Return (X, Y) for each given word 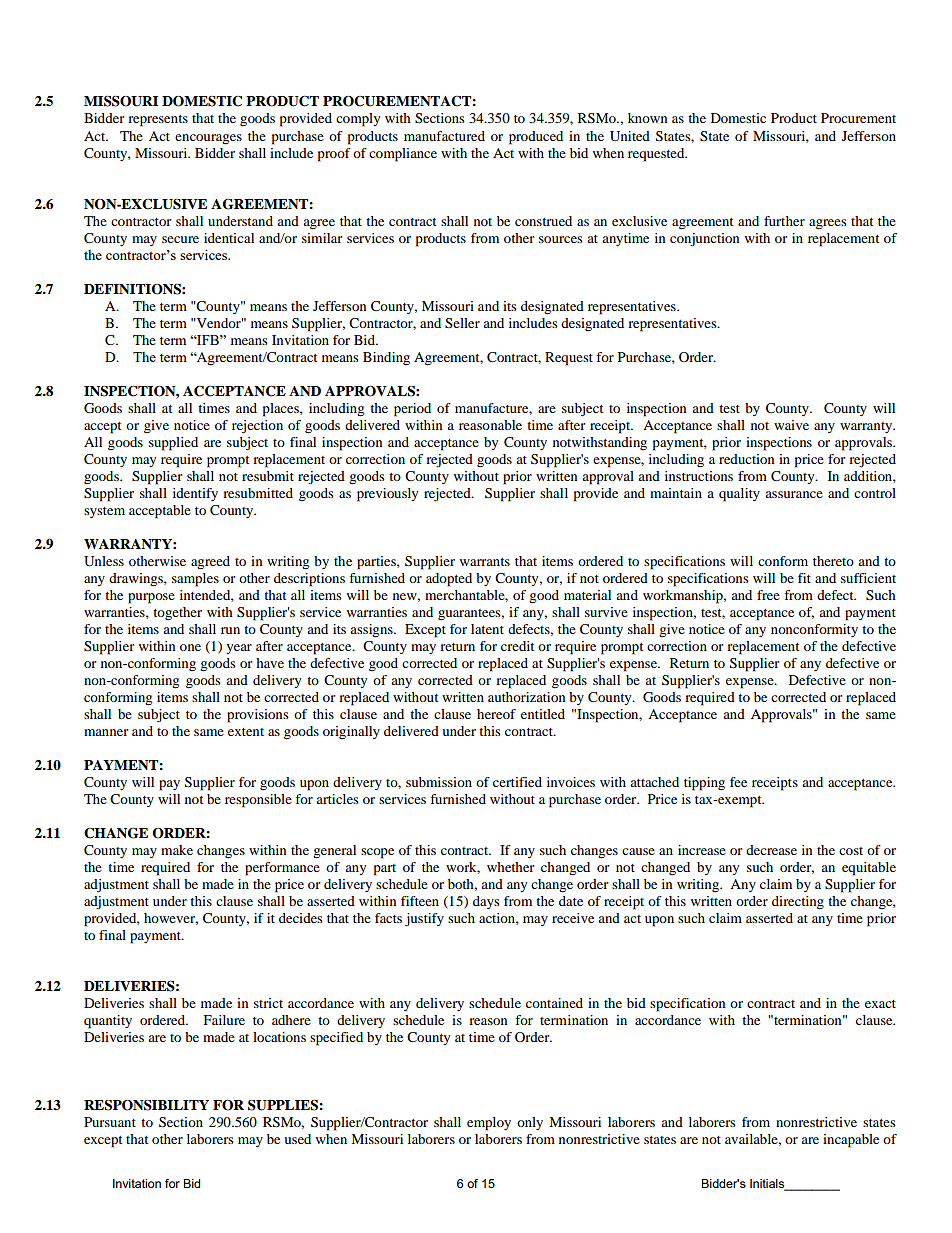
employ (489, 1124)
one (190, 647)
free (768, 595)
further (784, 221)
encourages (208, 139)
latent (487, 629)
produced (536, 138)
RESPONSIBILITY (146, 1105)
